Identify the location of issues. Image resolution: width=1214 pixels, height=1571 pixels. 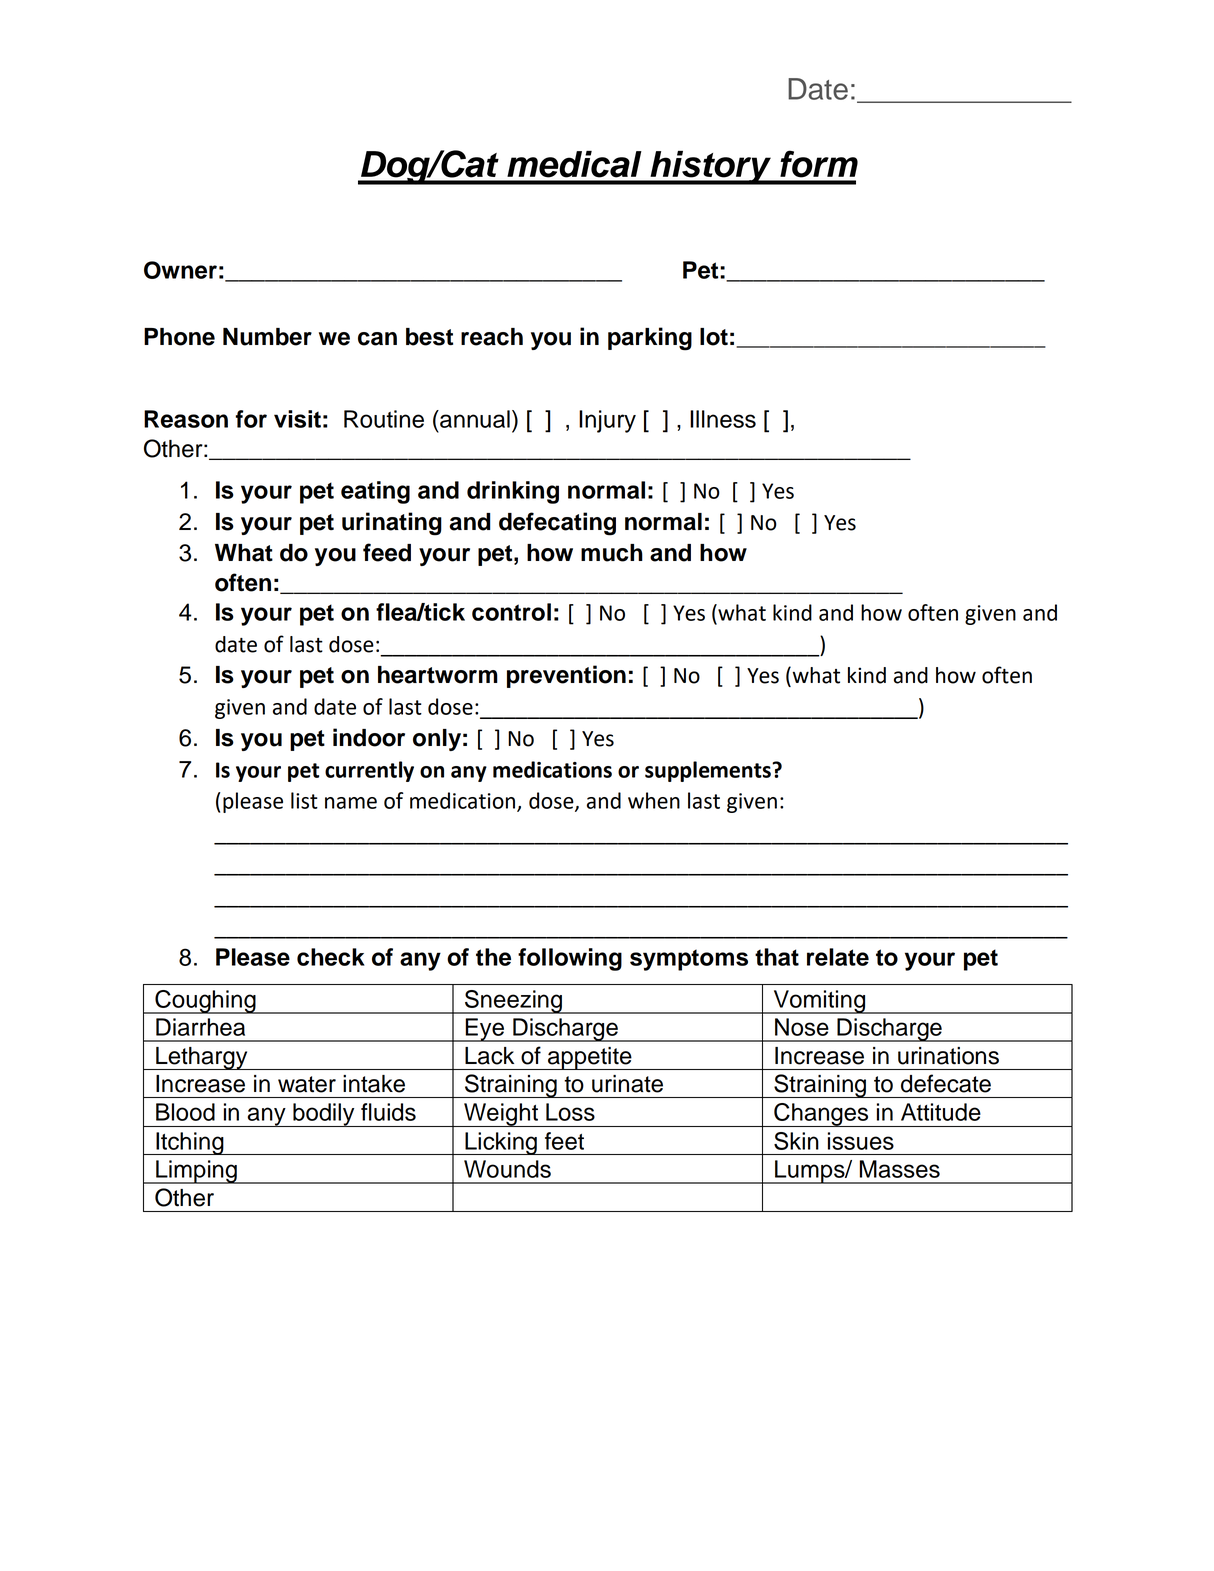
(861, 1141).
